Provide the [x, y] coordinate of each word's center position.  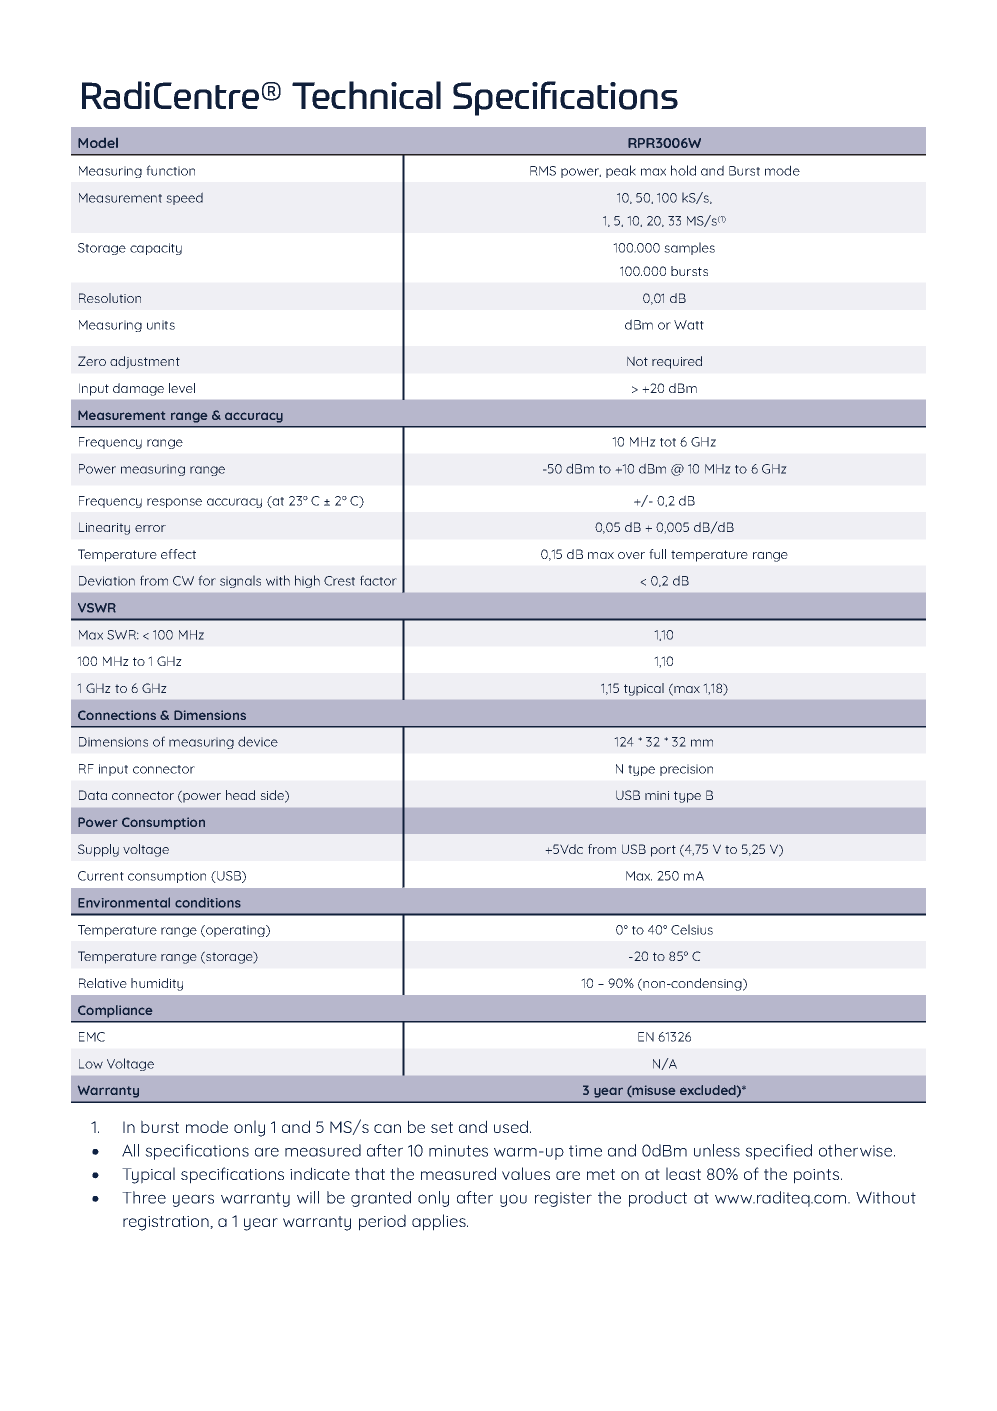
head [240, 795]
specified [778, 1152]
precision [686, 770]
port [663, 851]
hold [683, 170]
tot [668, 442]
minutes [458, 1151]
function [170, 170]
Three [144, 1197]
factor [378, 580]
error [150, 528]
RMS [543, 171]
